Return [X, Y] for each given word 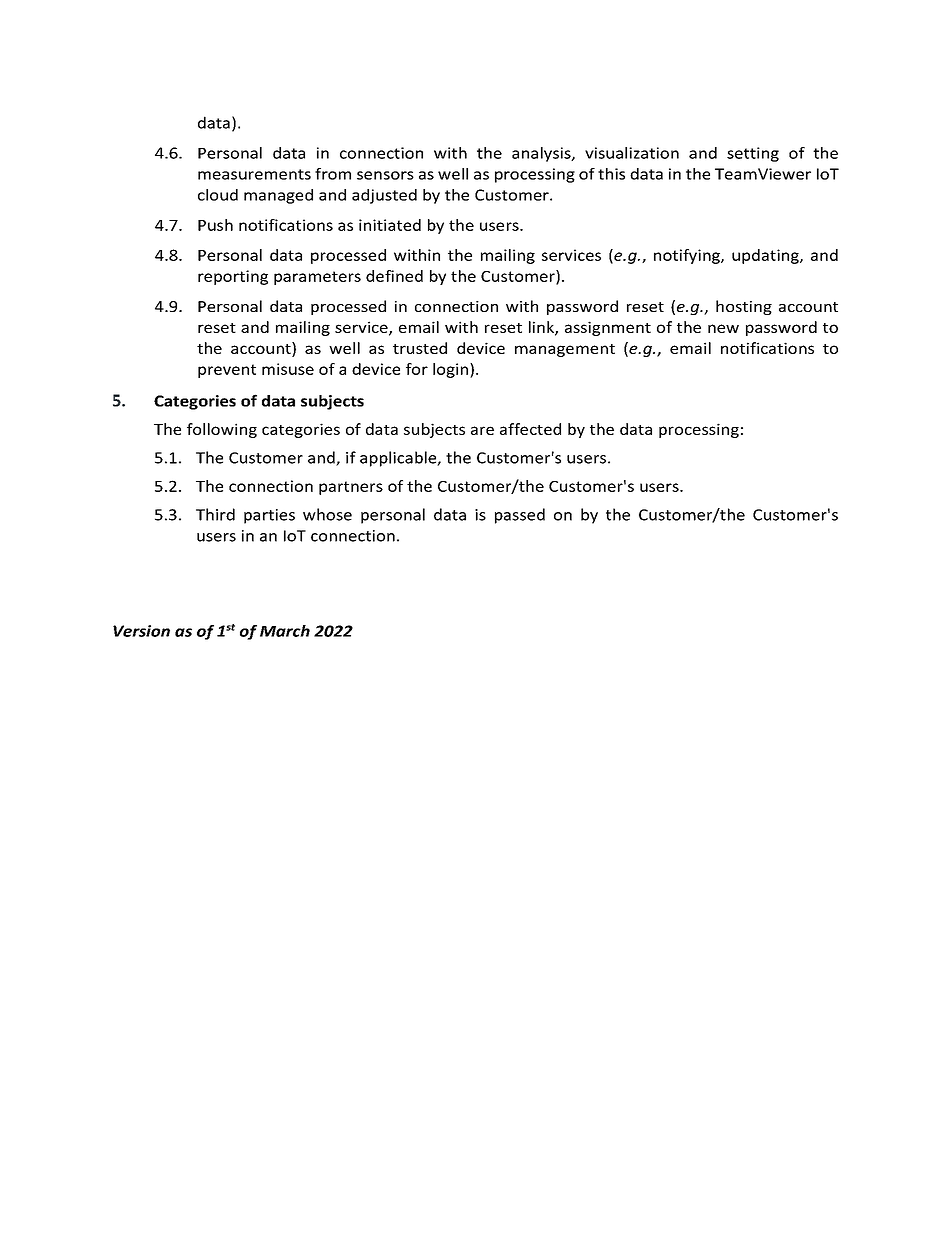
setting [753, 154]
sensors [385, 175]
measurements [254, 174]
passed [520, 516]
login [450, 370]
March [285, 631]
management [565, 350]
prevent [227, 371]
